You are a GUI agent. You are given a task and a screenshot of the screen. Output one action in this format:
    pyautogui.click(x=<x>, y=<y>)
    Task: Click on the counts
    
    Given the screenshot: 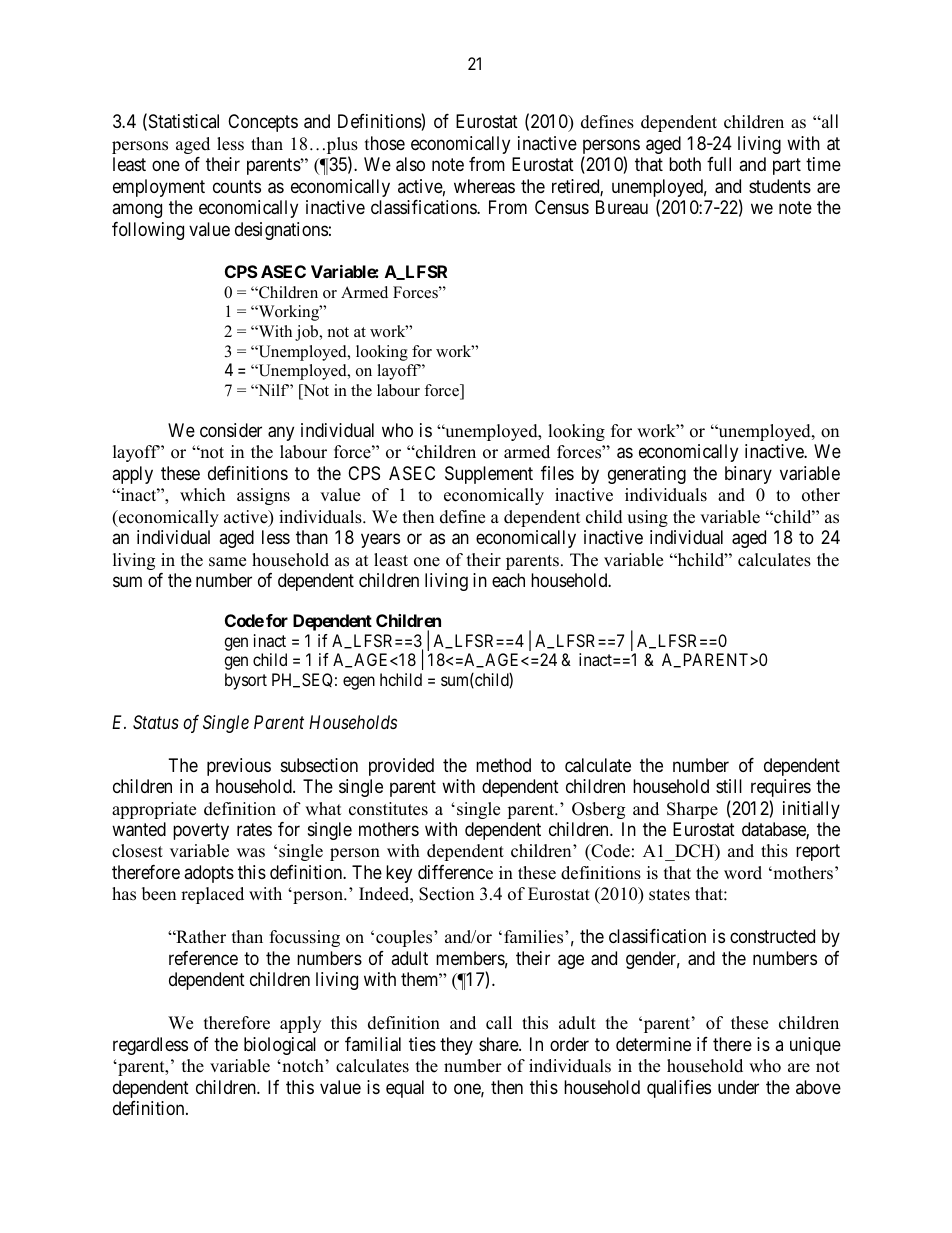 What is the action you would take?
    pyautogui.click(x=237, y=186)
